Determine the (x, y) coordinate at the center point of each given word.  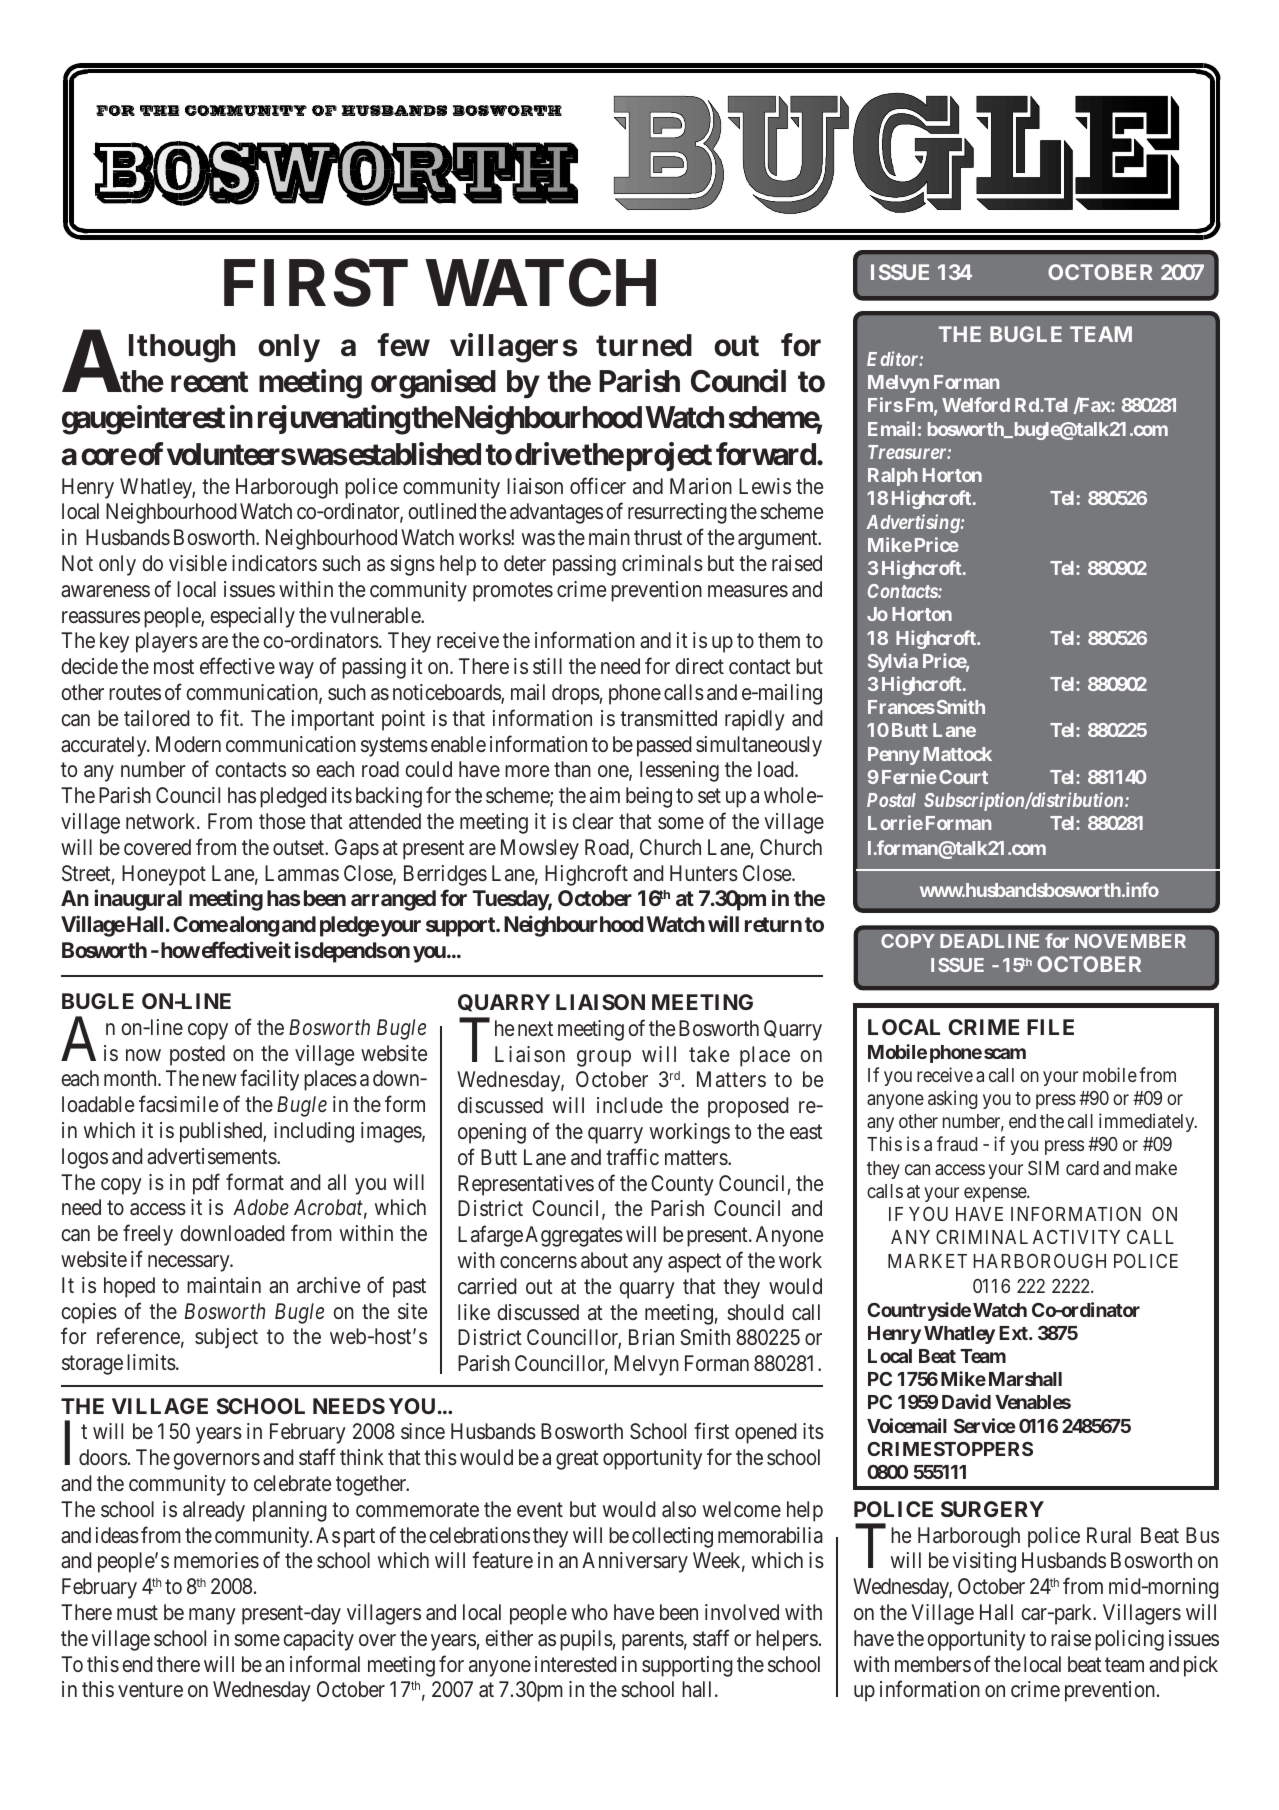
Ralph (892, 477)
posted (197, 1055)
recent (209, 382)
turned (644, 345)
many (212, 1616)
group (604, 1058)
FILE (1050, 1027)
